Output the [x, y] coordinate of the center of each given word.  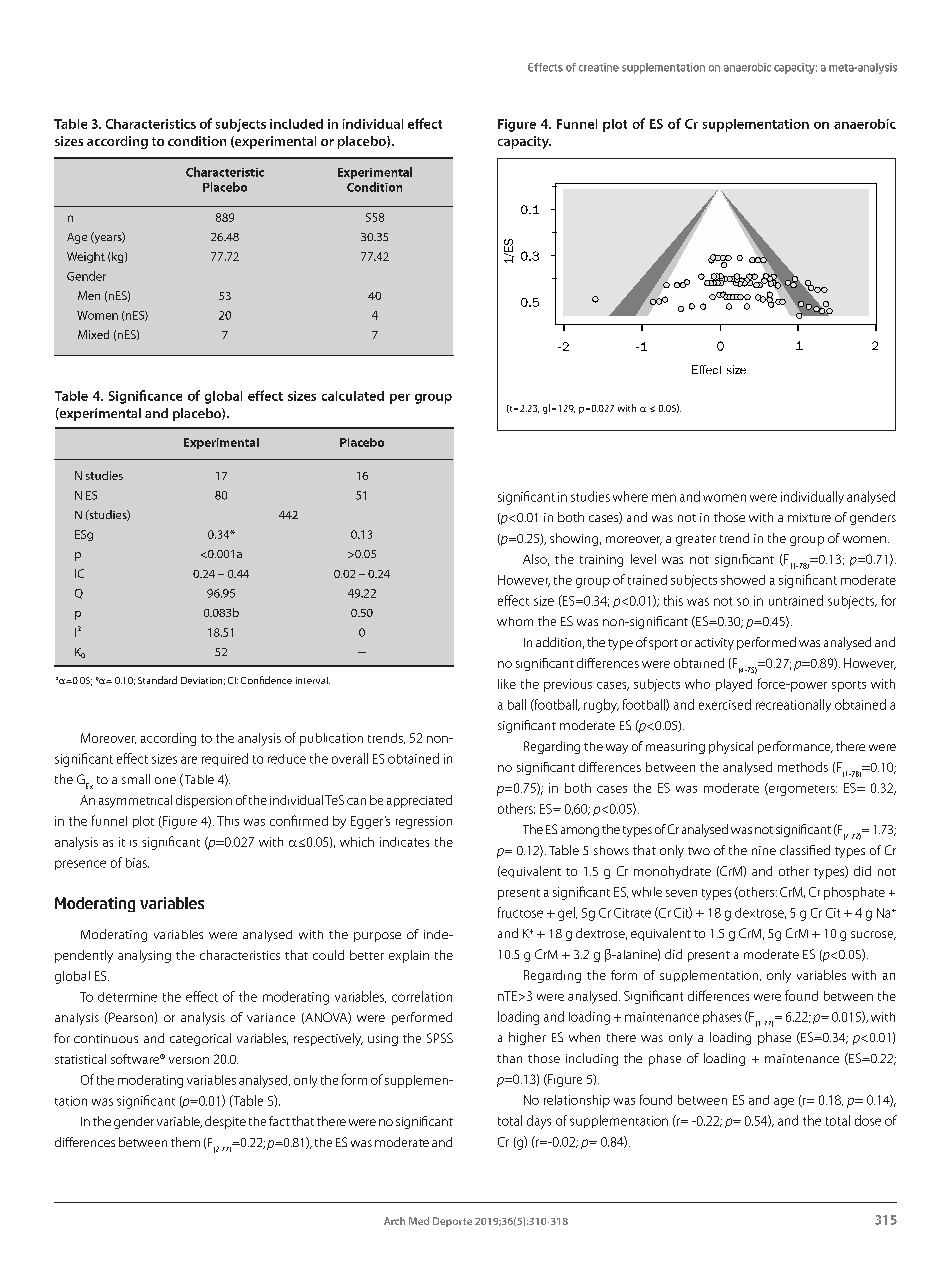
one [165, 780]
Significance [145, 397]
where [630, 496]
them [185, 1142]
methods [803, 767]
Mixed [93, 334]
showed [743, 580]
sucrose [873, 935]
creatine [599, 67]
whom [515, 621]
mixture [809, 517]
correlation [422, 996]
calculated [353, 396]
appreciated [419, 801]
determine [127, 997]
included [296, 124]
